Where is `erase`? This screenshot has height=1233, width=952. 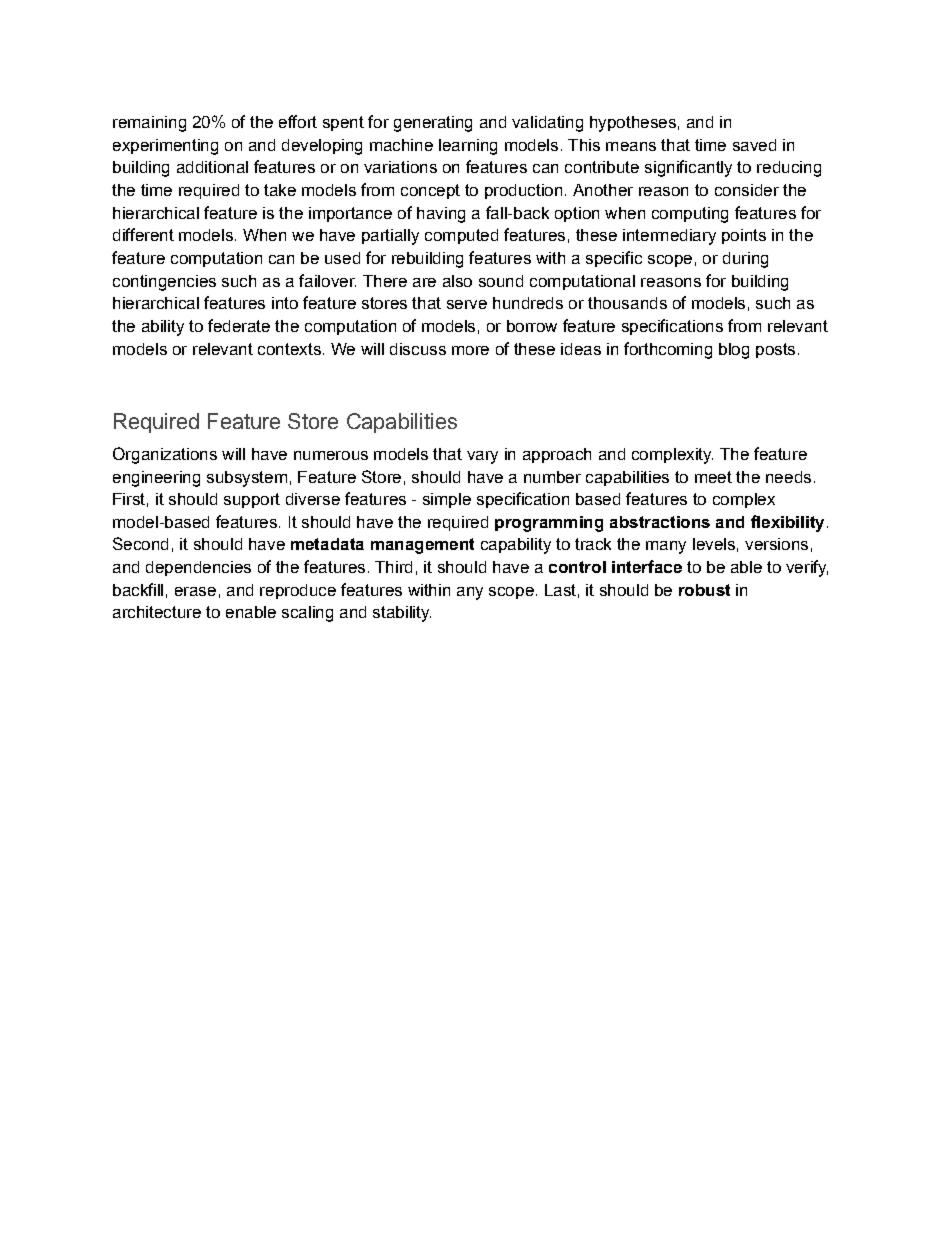 erase is located at coordinates (195, 591).
